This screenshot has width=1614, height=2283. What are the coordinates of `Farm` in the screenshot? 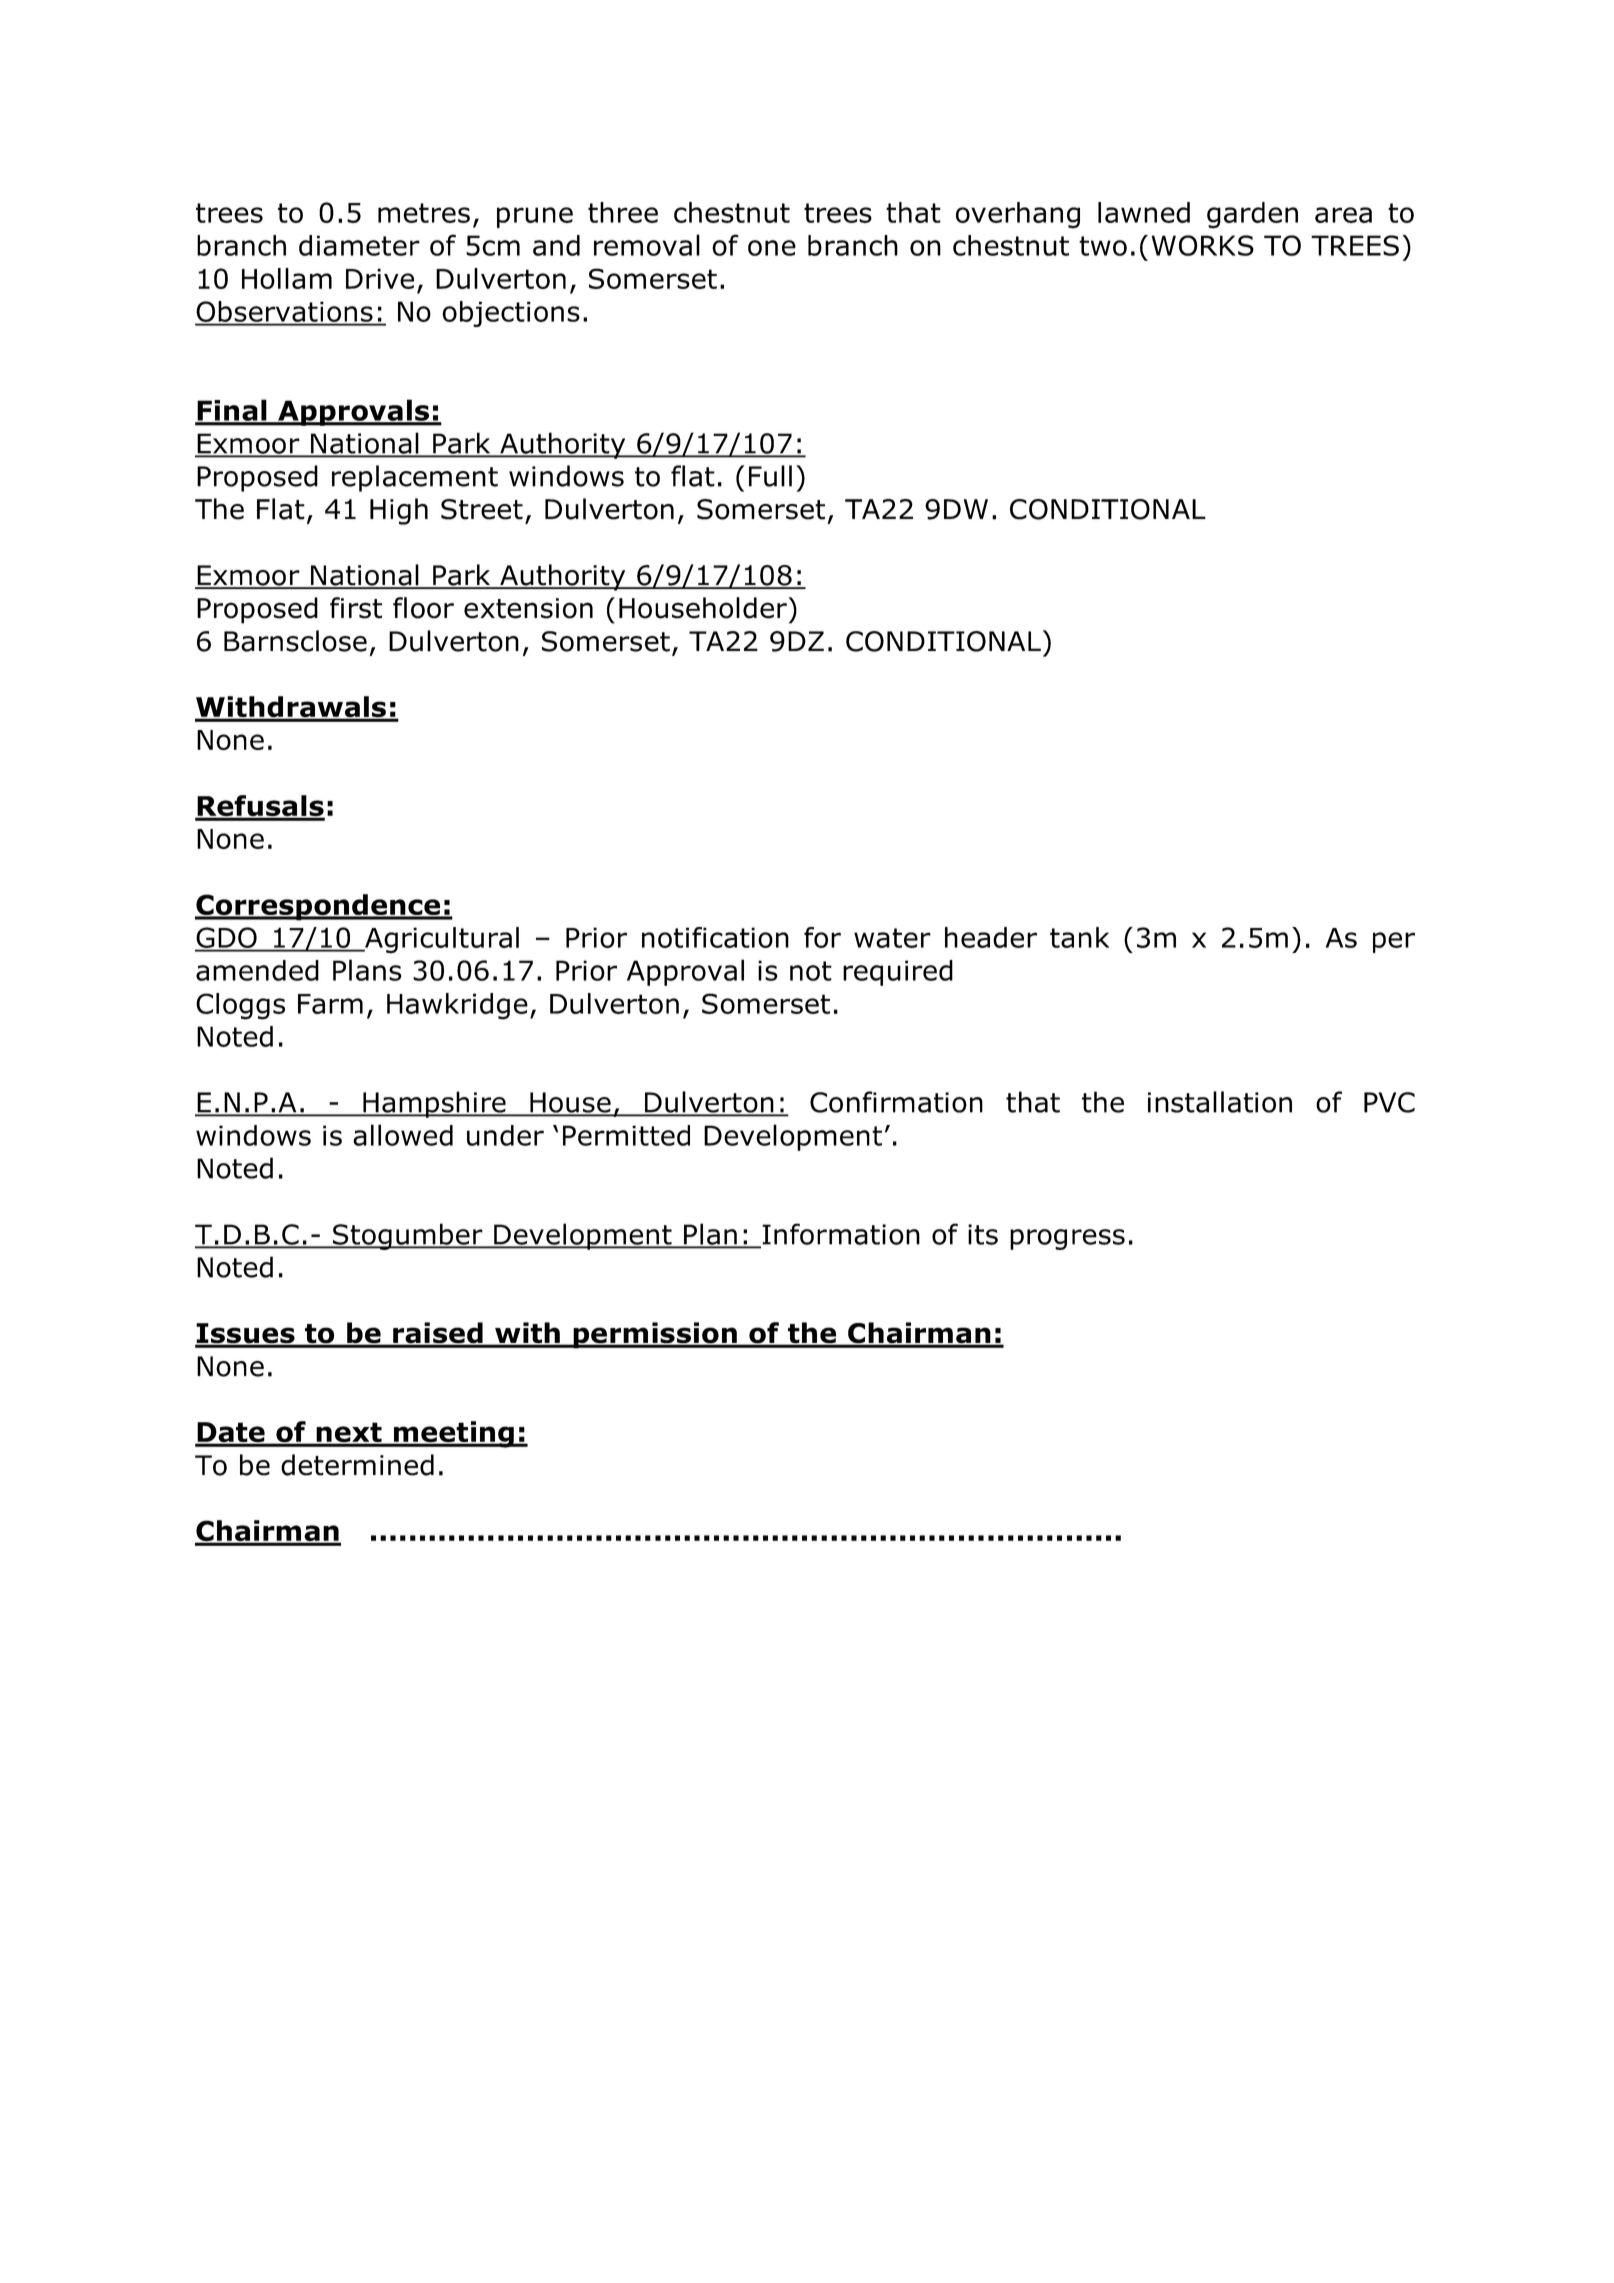 It's located at (330, 1004).
